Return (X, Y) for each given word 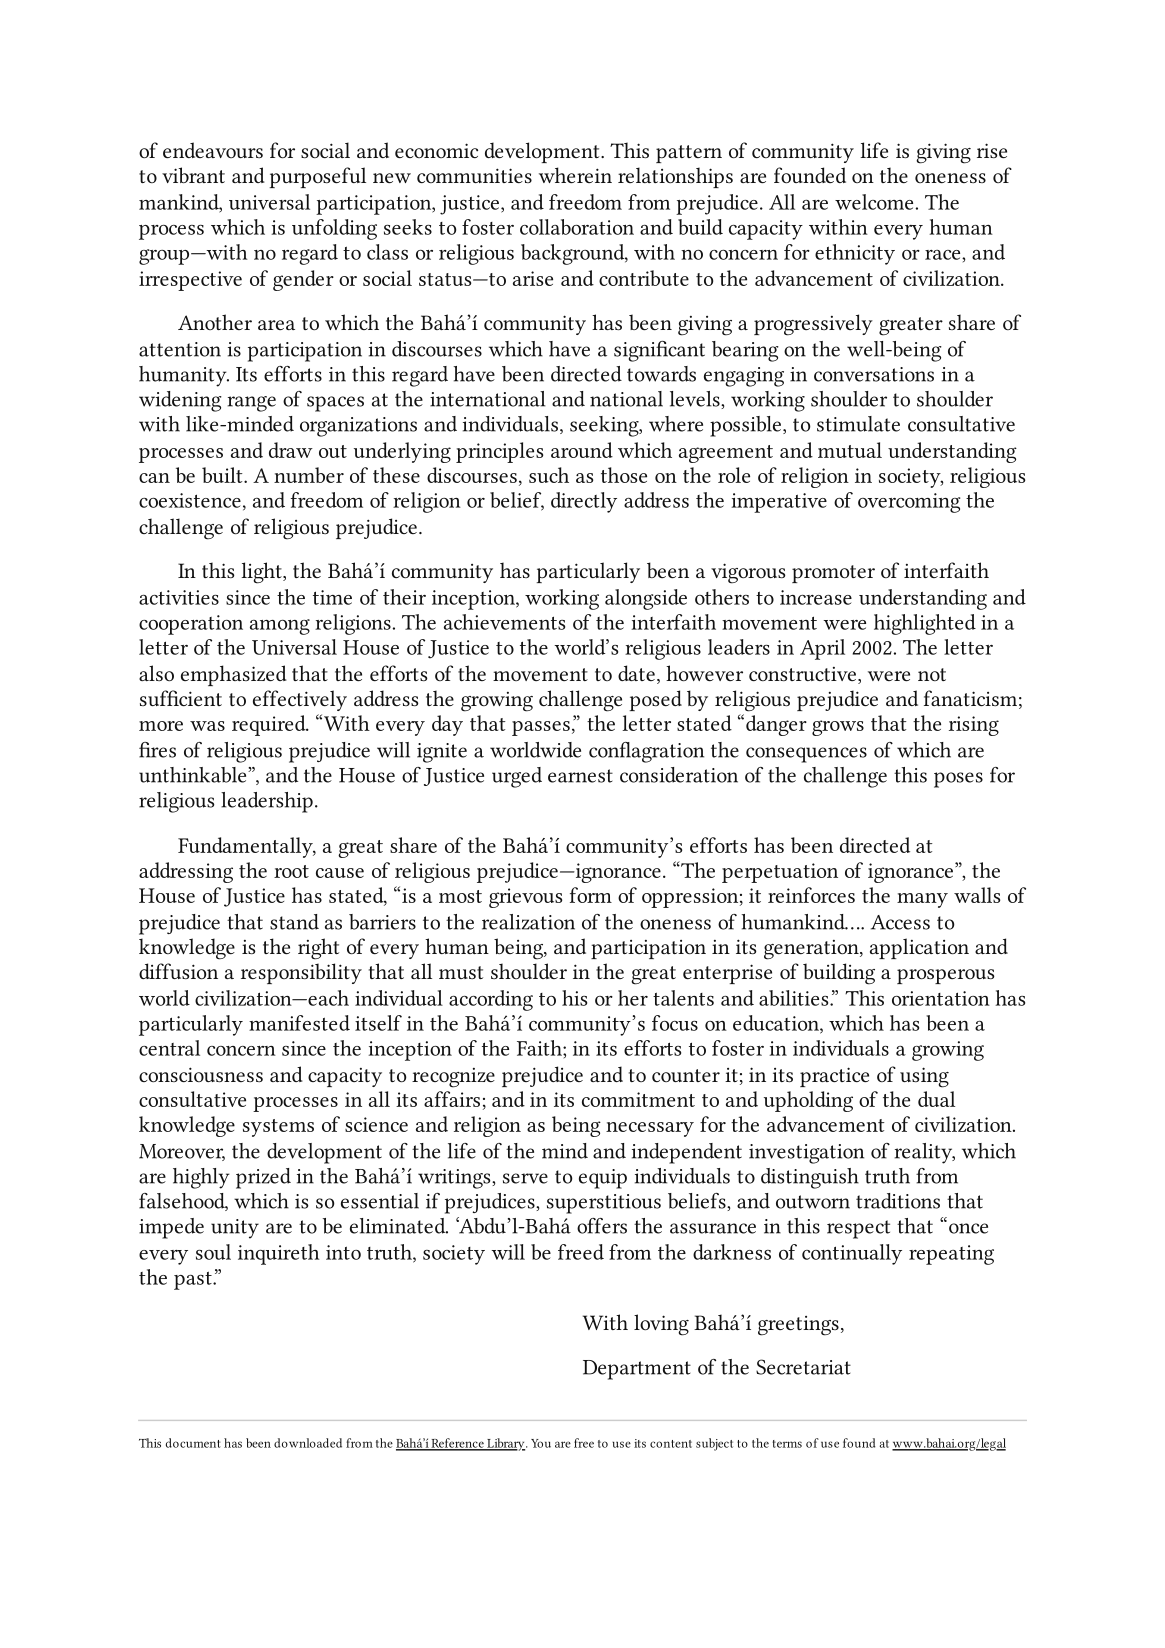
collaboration (577, 227)
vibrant (193, 175)
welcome (874, 202)
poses (958, 780)
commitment (638, 1099)
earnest (580, 776)
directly (584, 502)
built (223, 475)
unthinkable (194, 775)
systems (278, 1128)
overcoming (909, 503)
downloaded (308, 1443)
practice (834, 1077)
